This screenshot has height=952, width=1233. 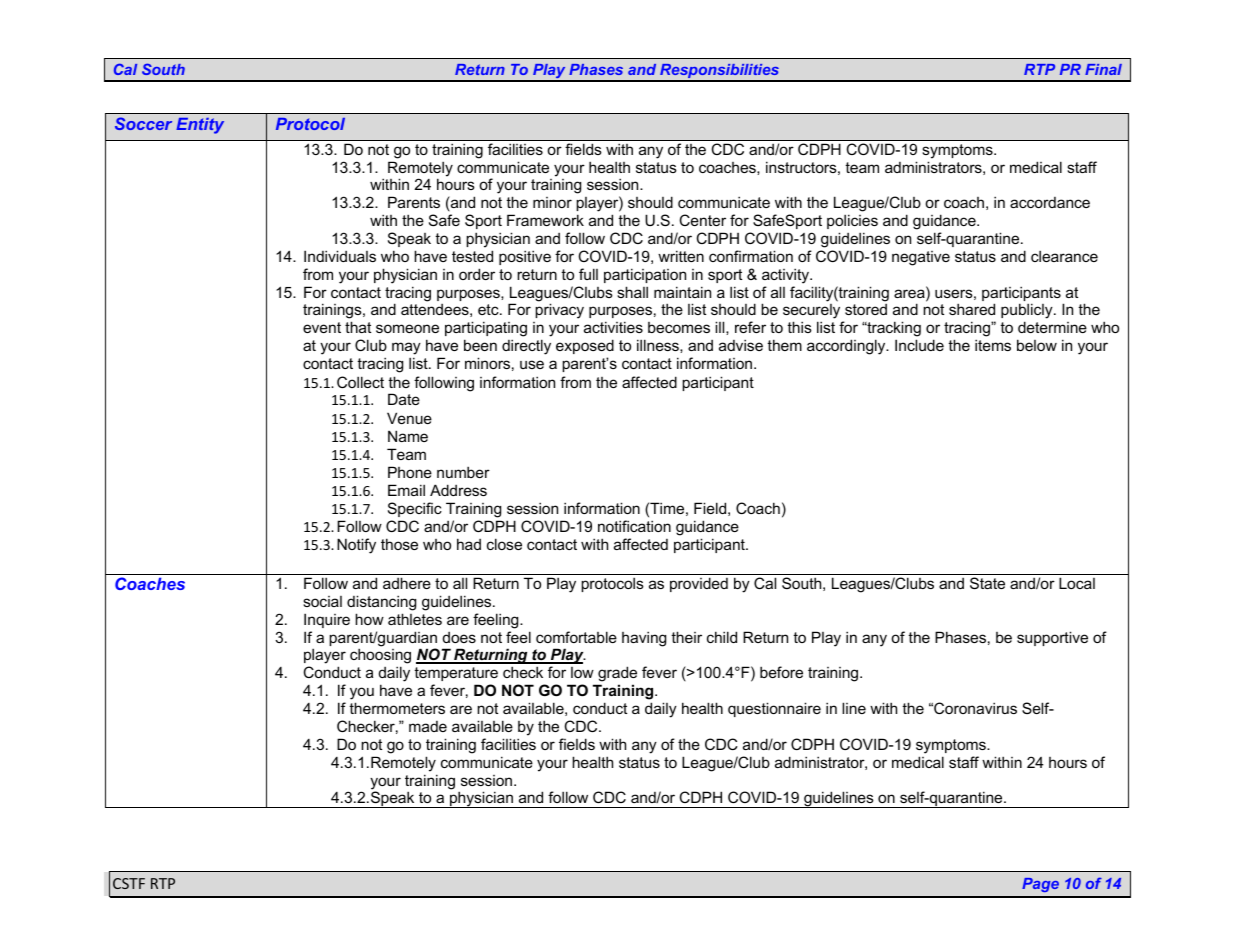 What do you see at coordinates (634, 526) in the screenshot?
I see `notification` at bounding box center [634, 526].
